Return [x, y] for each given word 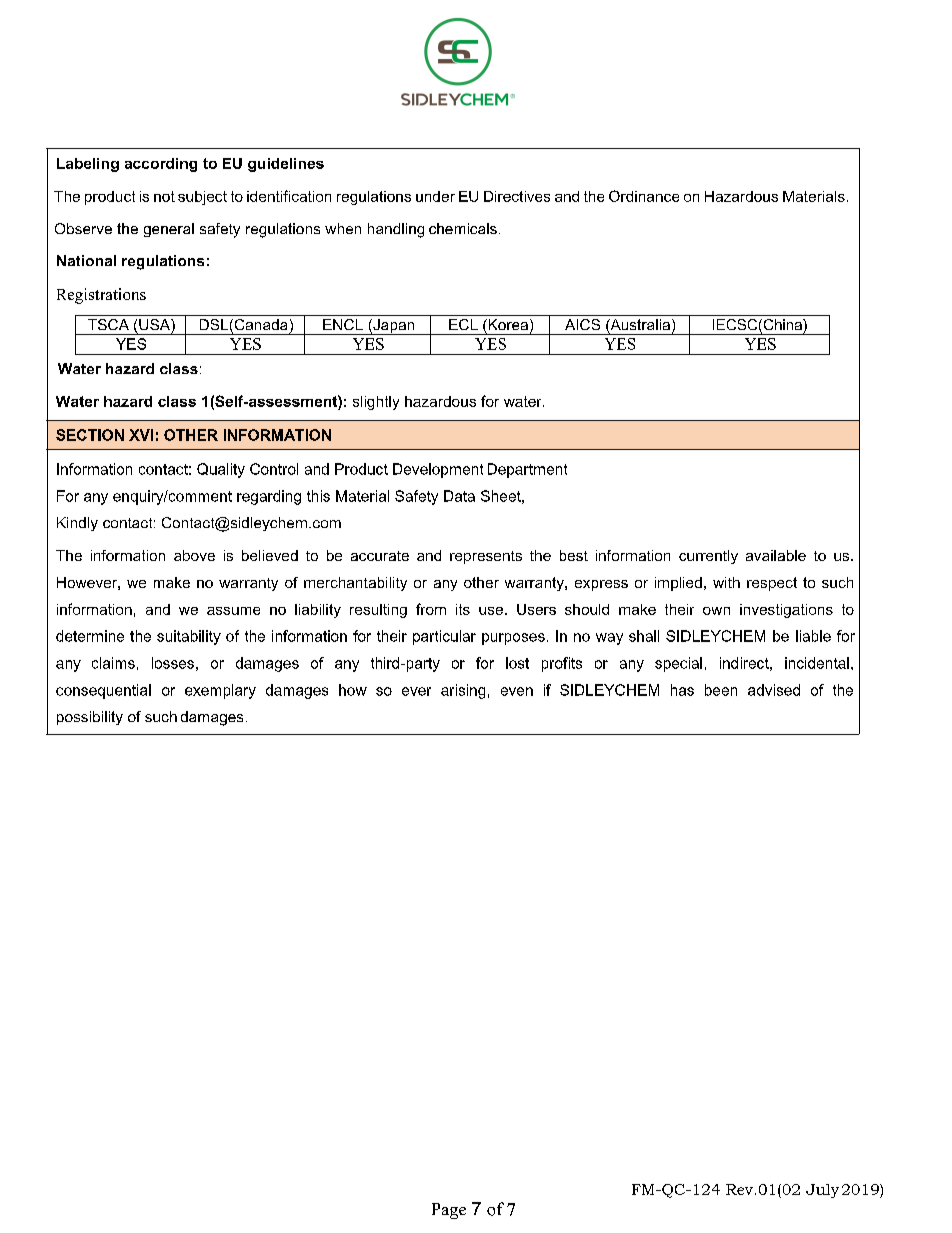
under [435, 196]
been [721, 690]
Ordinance [644, 196]
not [164, 196]
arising [463, 691]
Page [449, 1211]
